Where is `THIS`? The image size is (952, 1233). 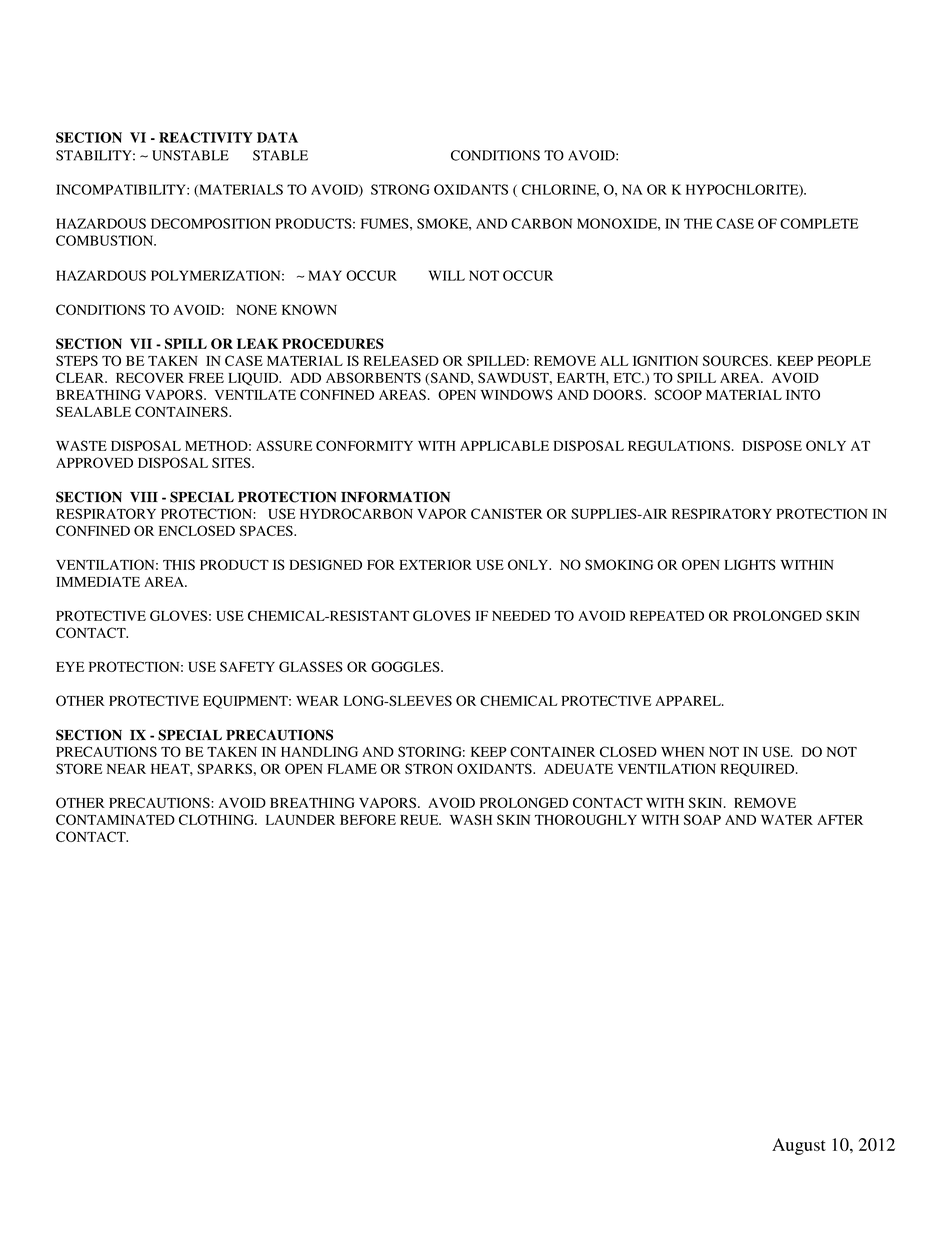 THIS is located at coordinates (179, 564).
